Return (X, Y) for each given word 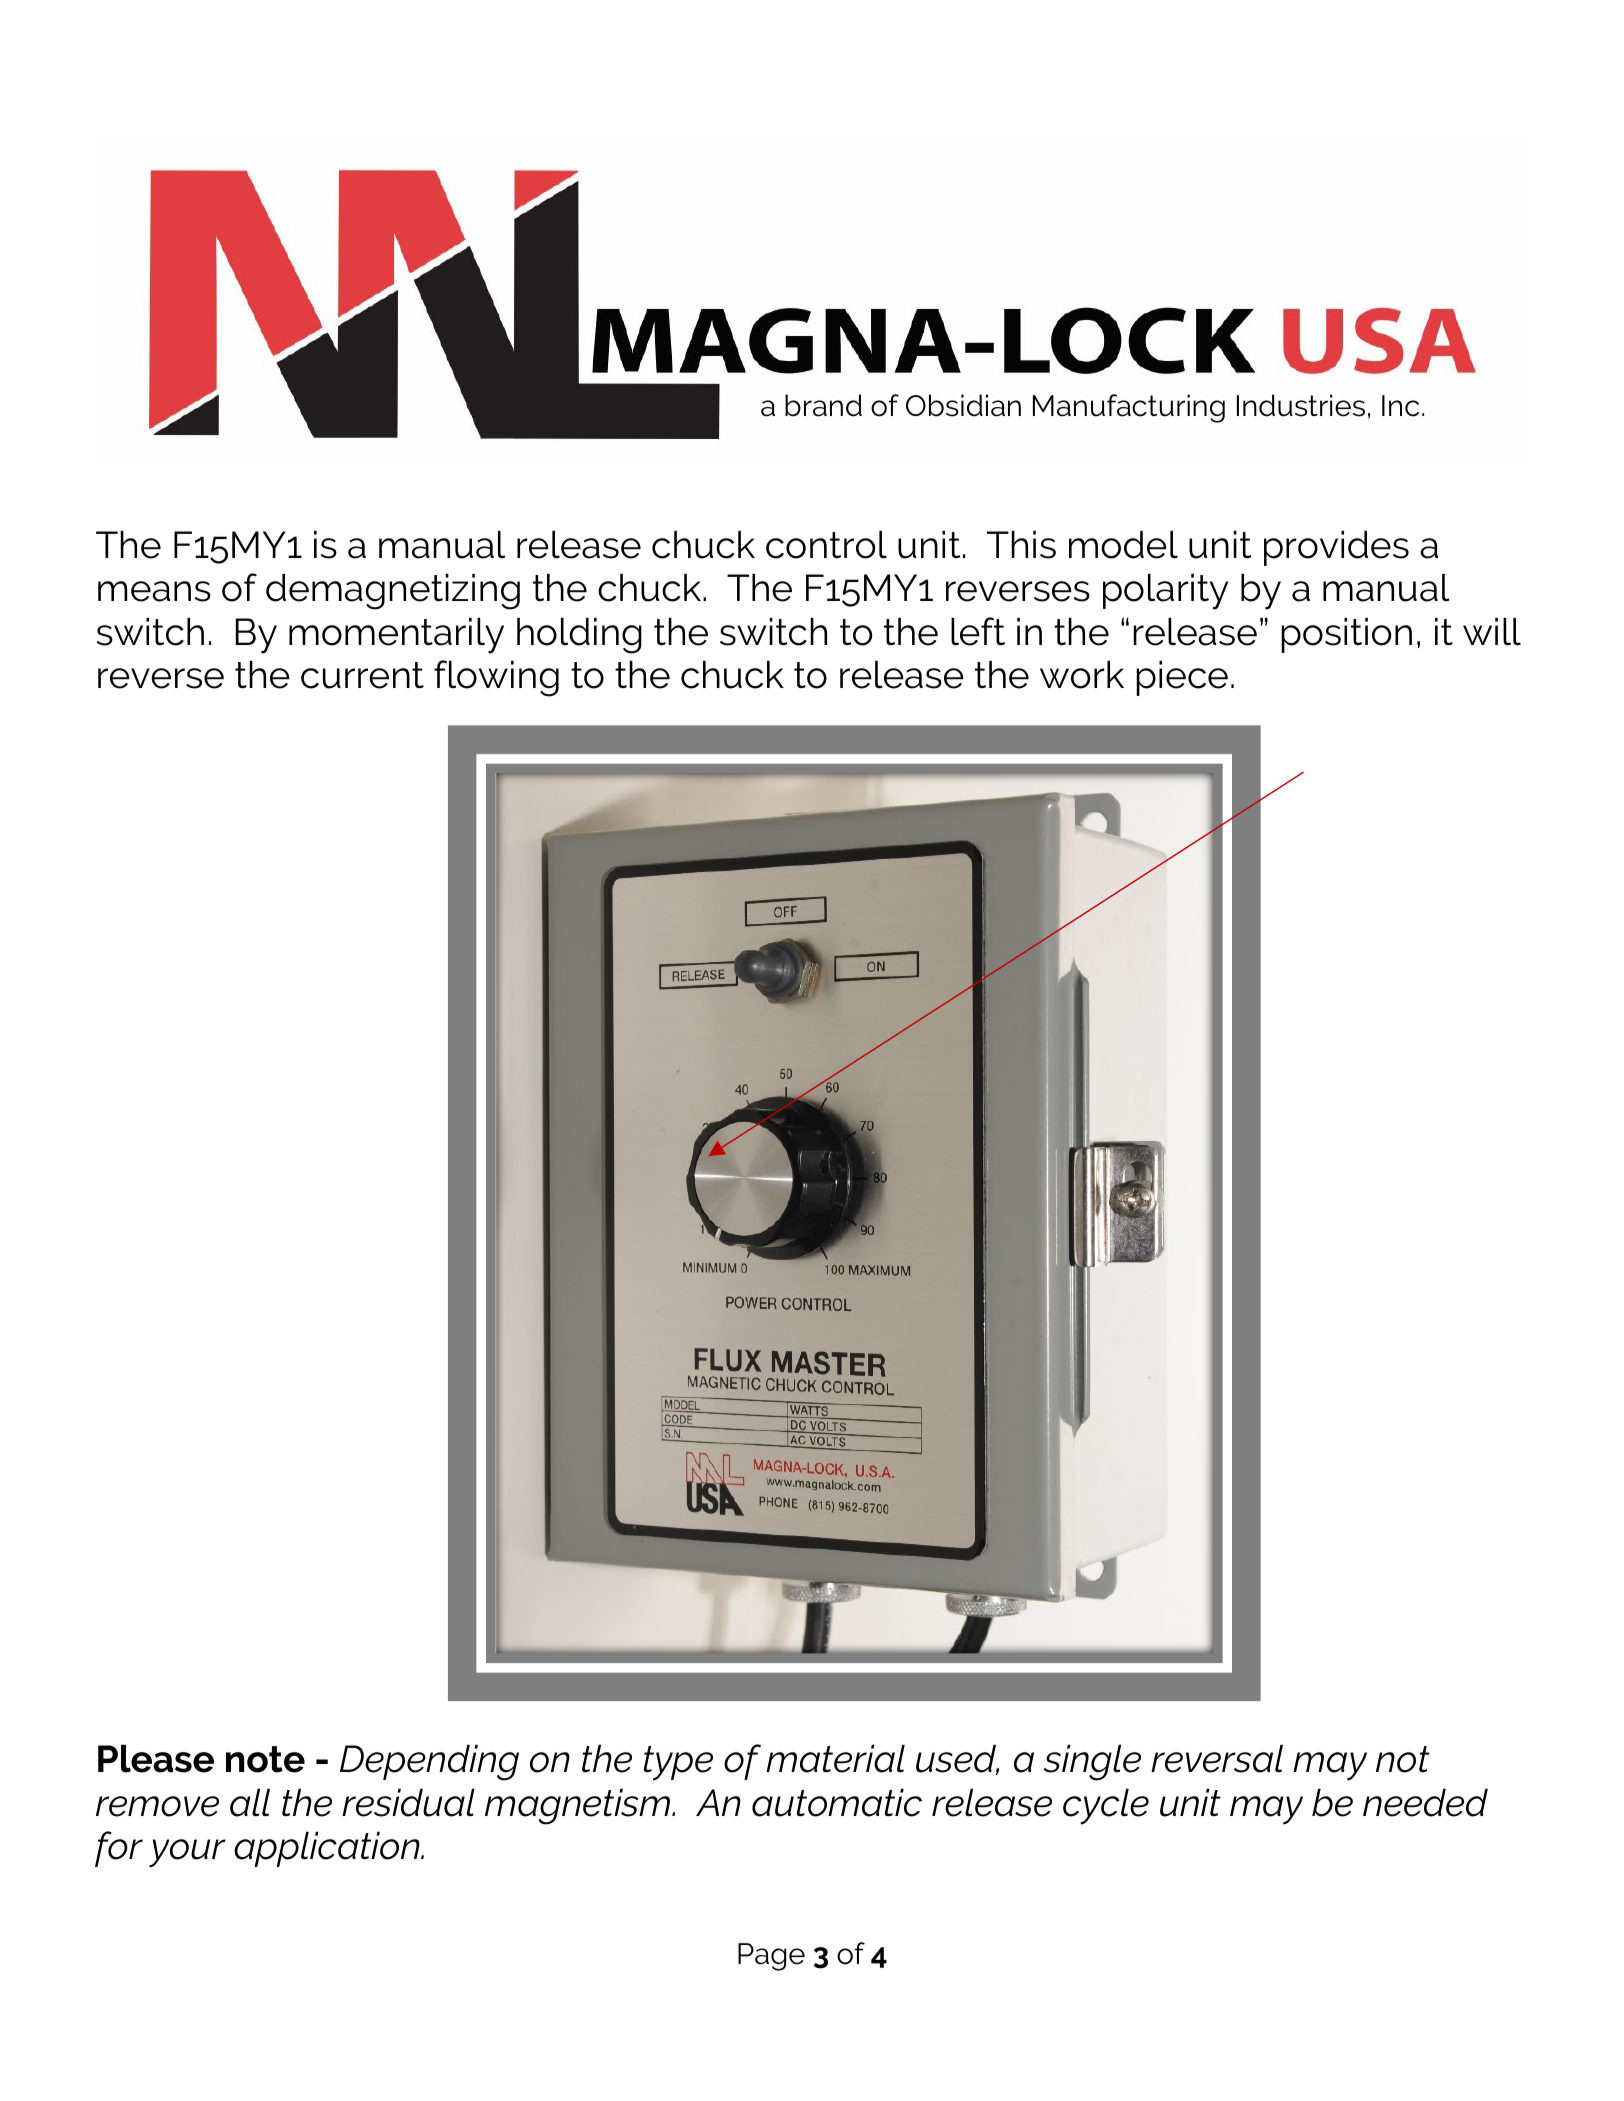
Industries (1301, 405)
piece (1182, 678)
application (328, 1849)
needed (1425, 1803)
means (154, 591)
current (362, 675)
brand (823, 405)
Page (771, 1957)
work (1082, 675)
